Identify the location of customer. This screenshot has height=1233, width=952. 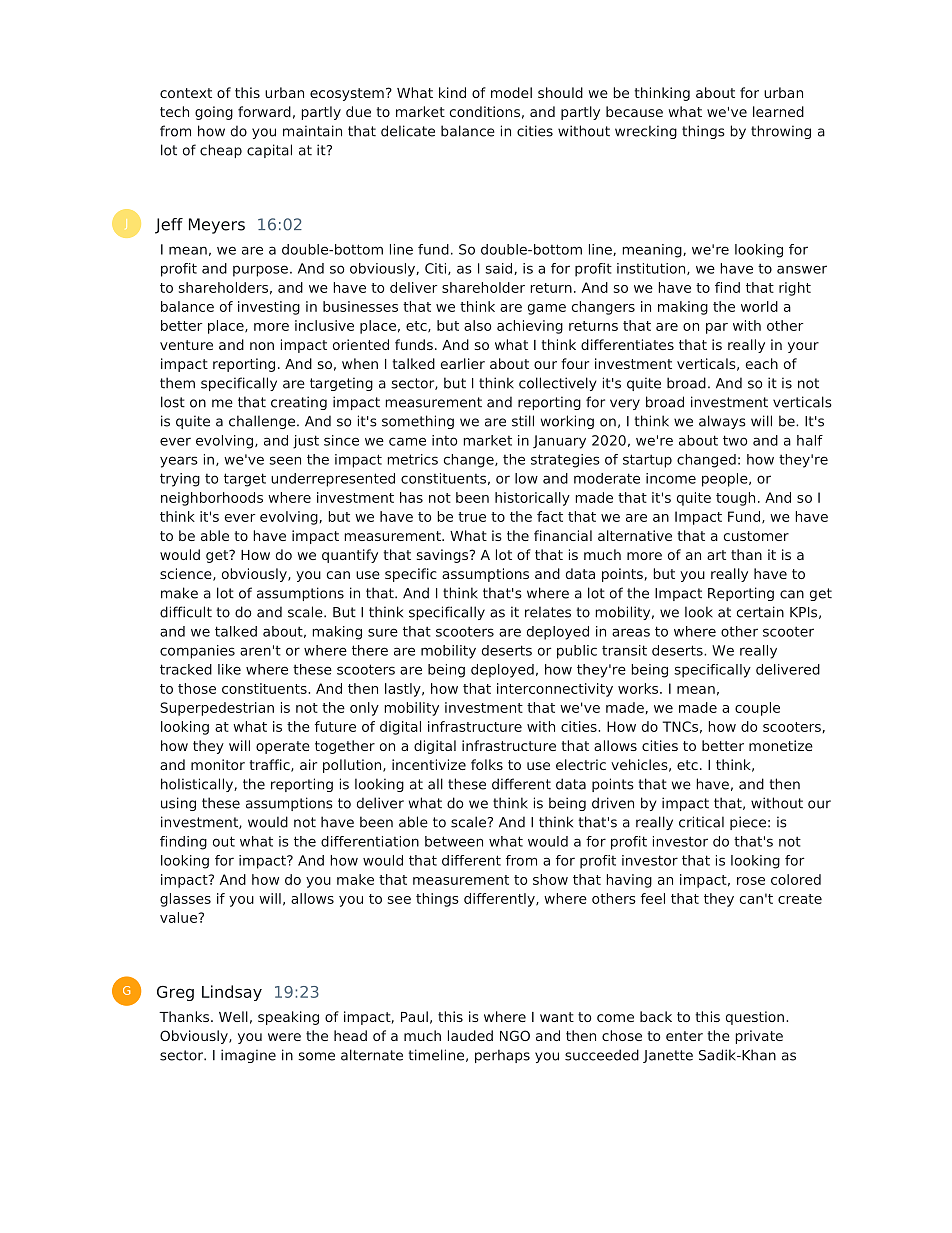
(756, 536).
